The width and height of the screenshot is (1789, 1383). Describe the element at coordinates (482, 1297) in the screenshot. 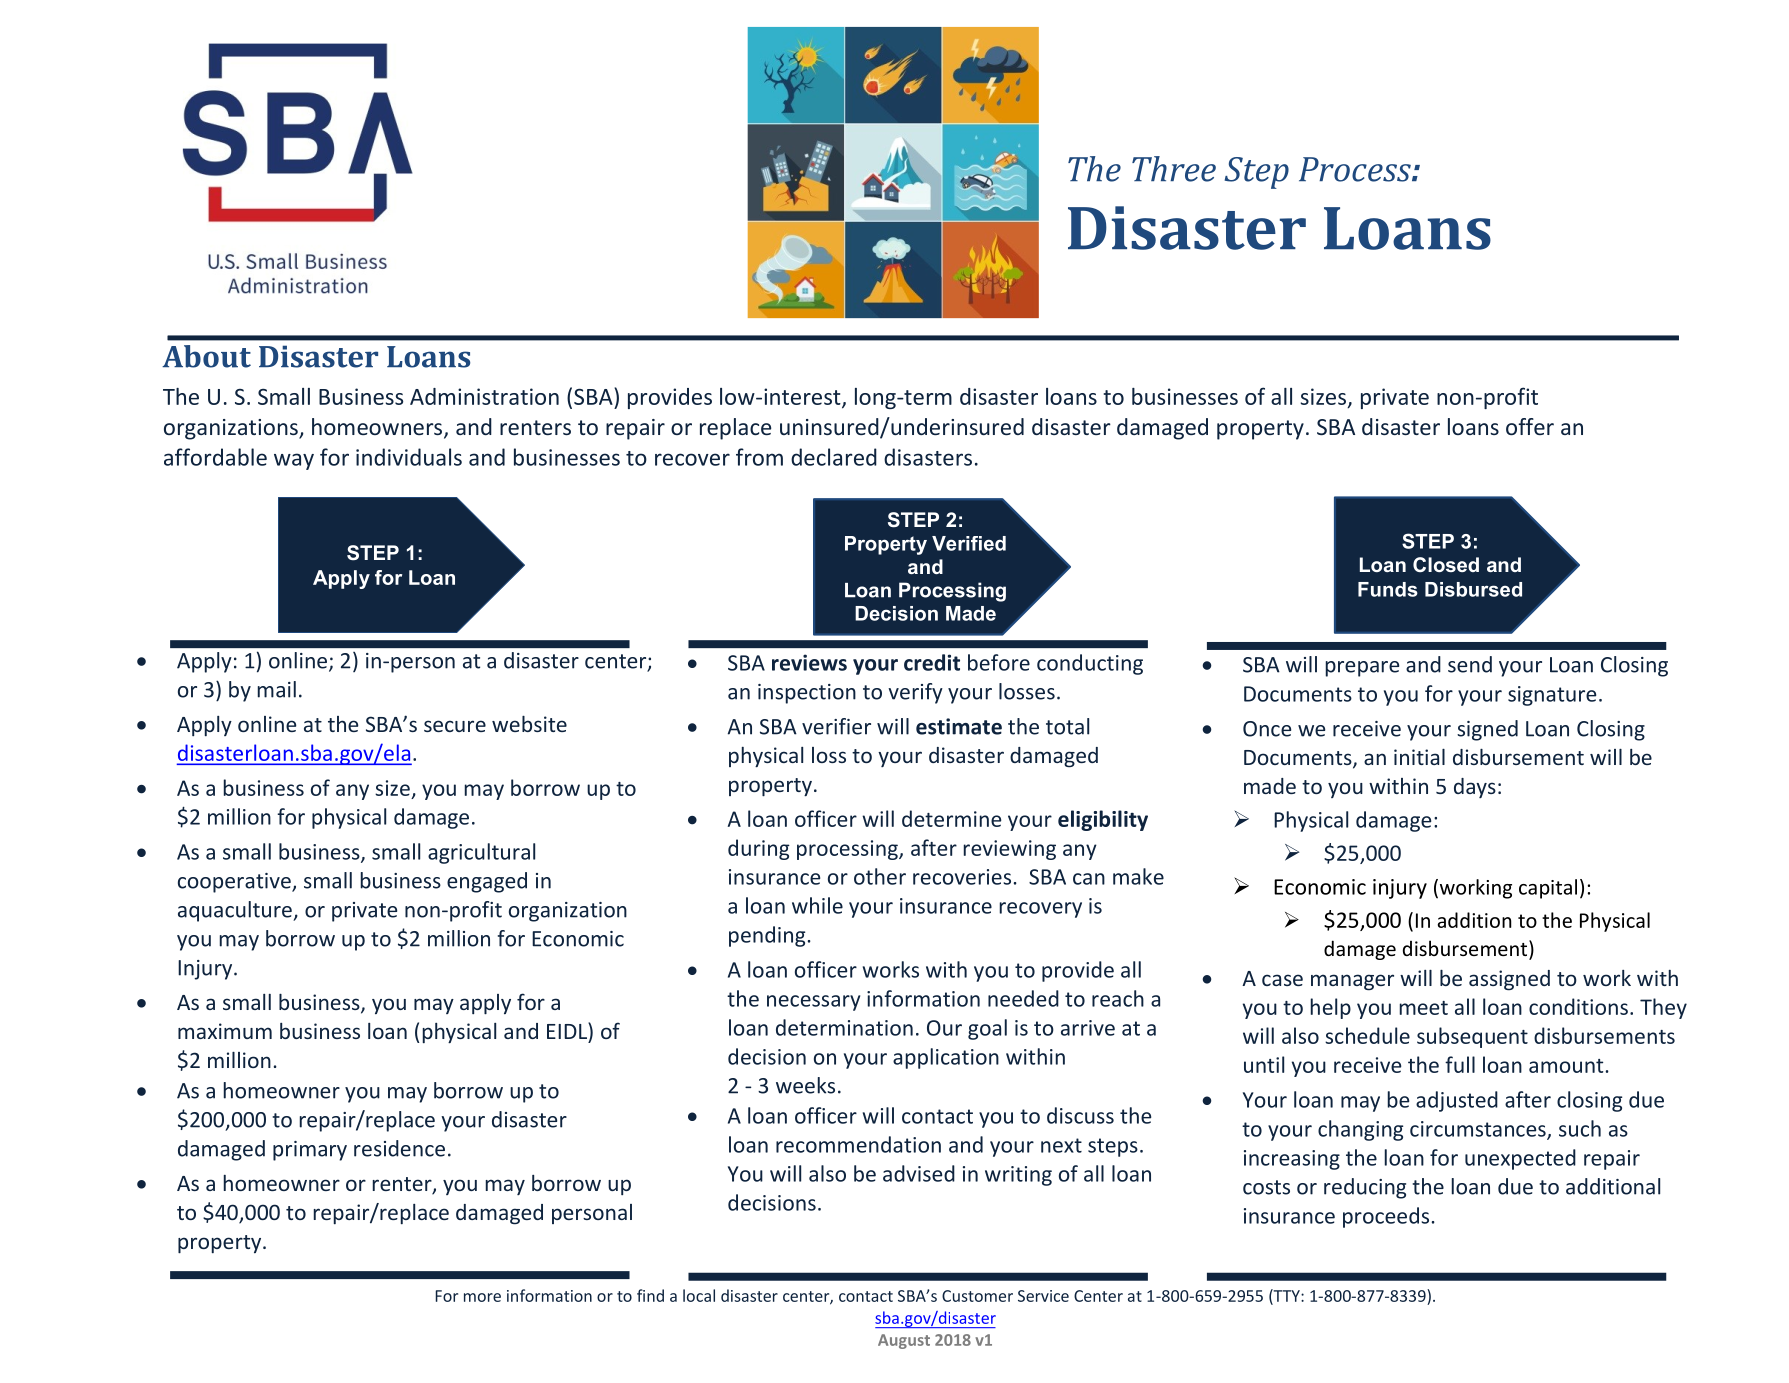

I see `more` at that location.
